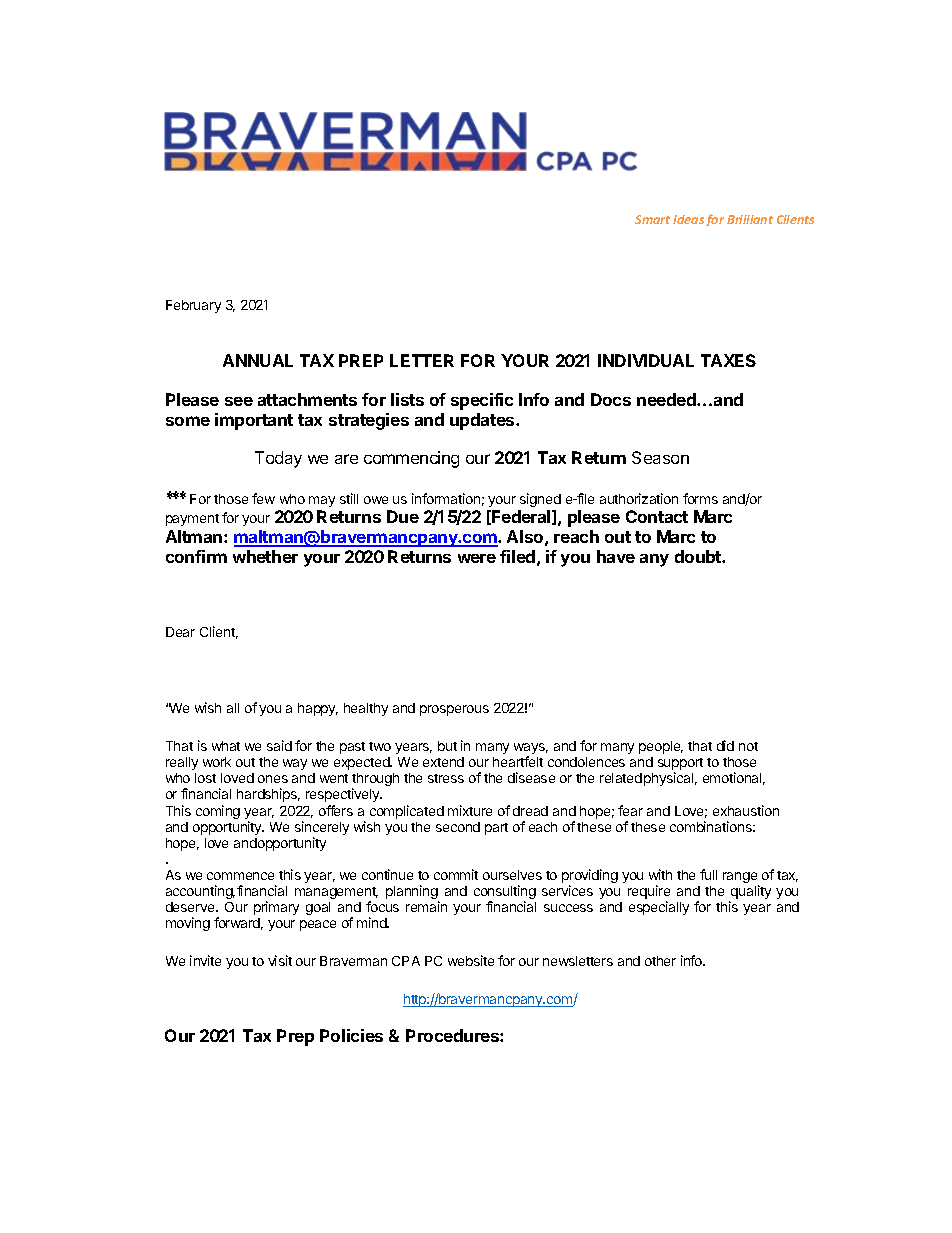  I want to click on have, so click(616, 556).
